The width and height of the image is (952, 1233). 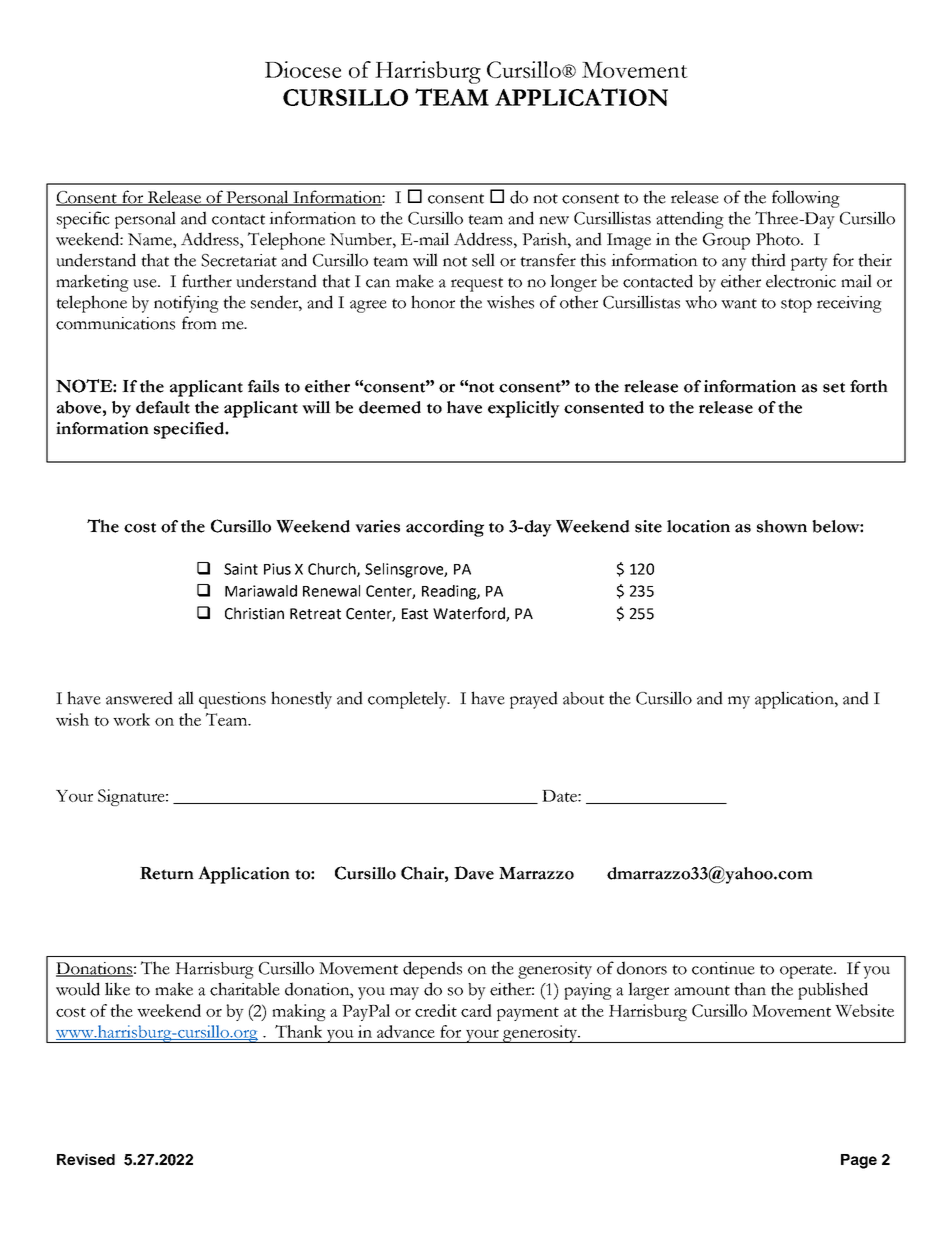 What do you see at coordinates (131, 719) in the image?
I see `work` at bounding box center [131, 719].
